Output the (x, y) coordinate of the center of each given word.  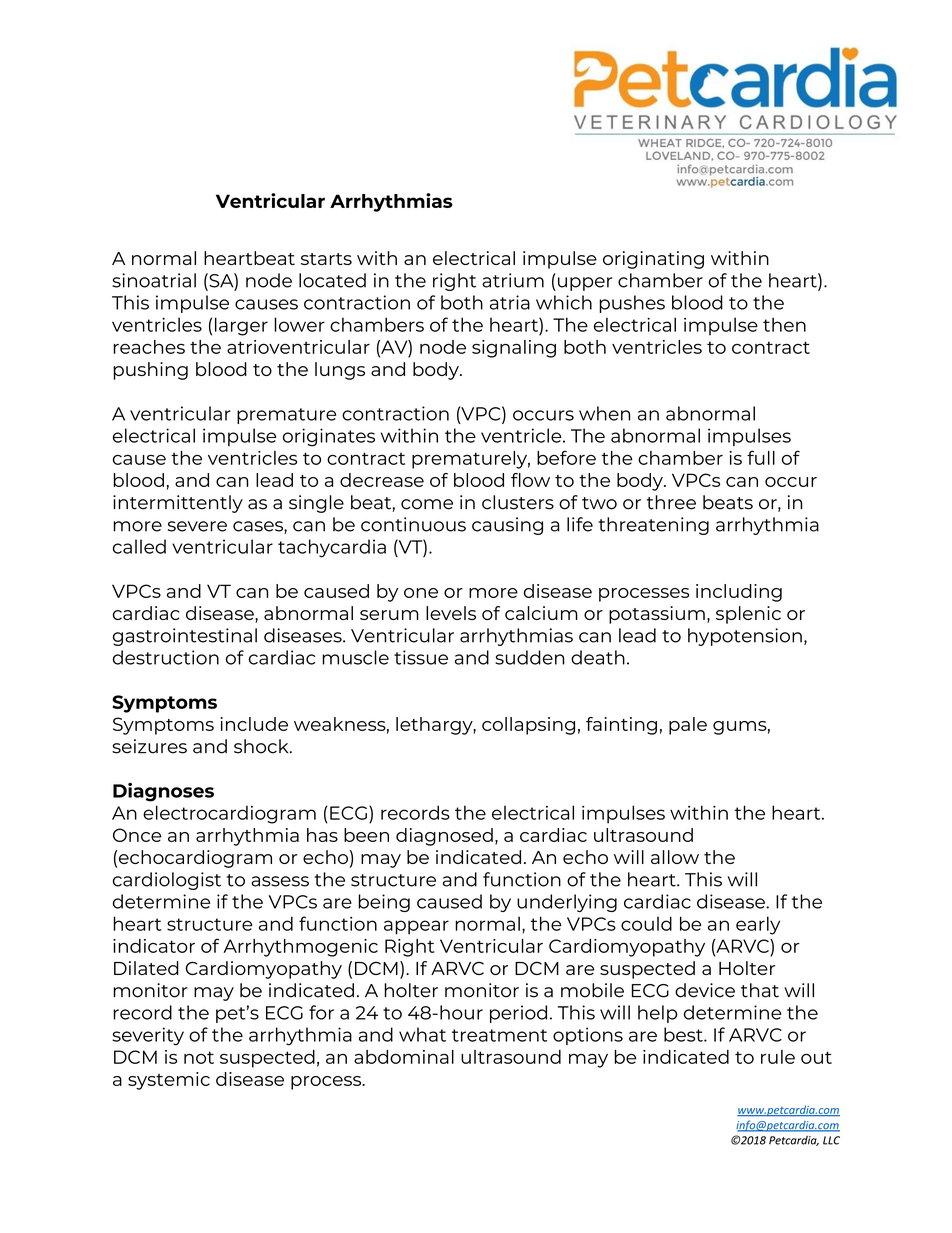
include (254, 724)
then (784, 324)
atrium (513, 280)
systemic (169, 1081)
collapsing (528, 726)
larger (241, 326)
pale (688, 726)
